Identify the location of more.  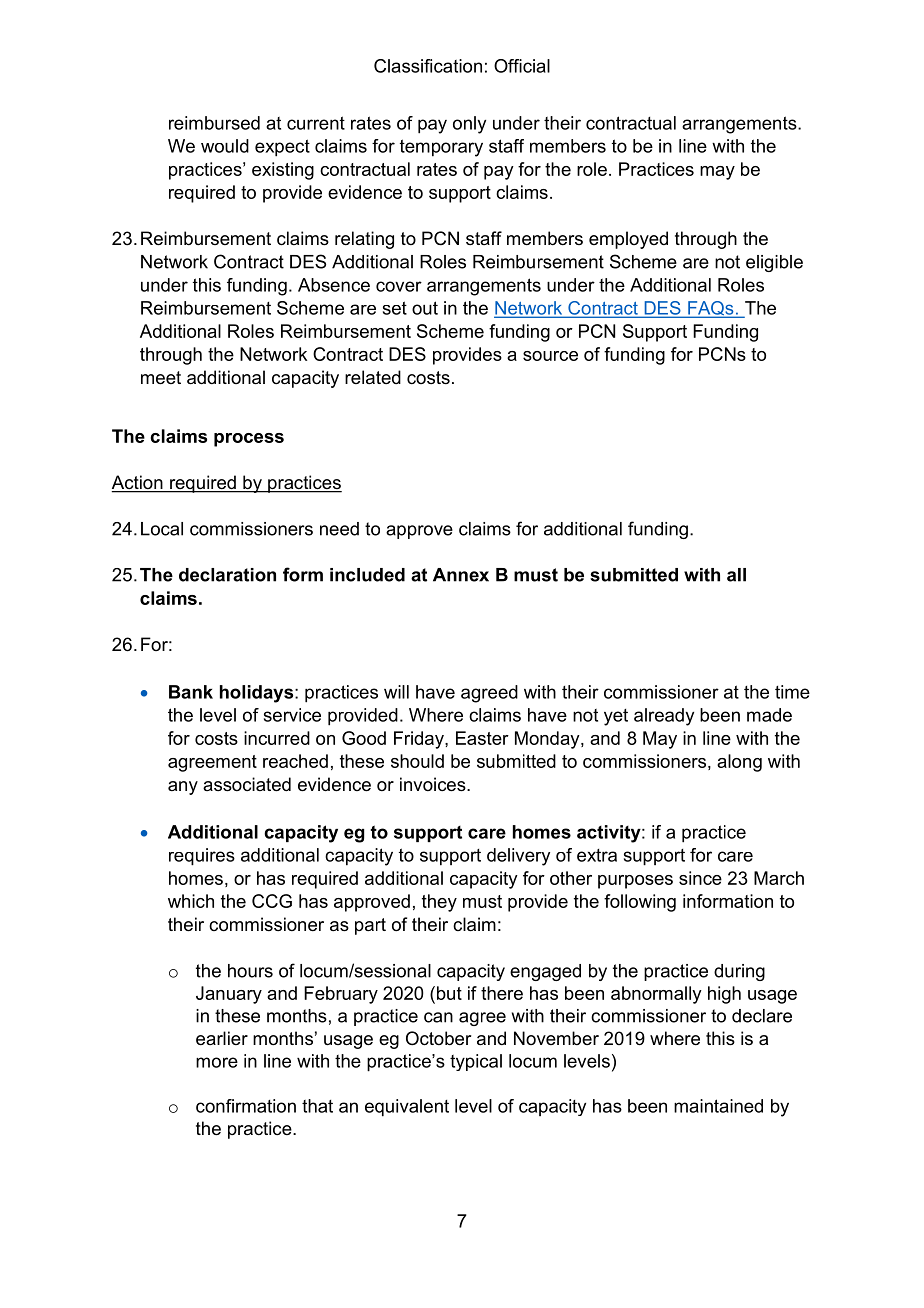
(217, 1062).
